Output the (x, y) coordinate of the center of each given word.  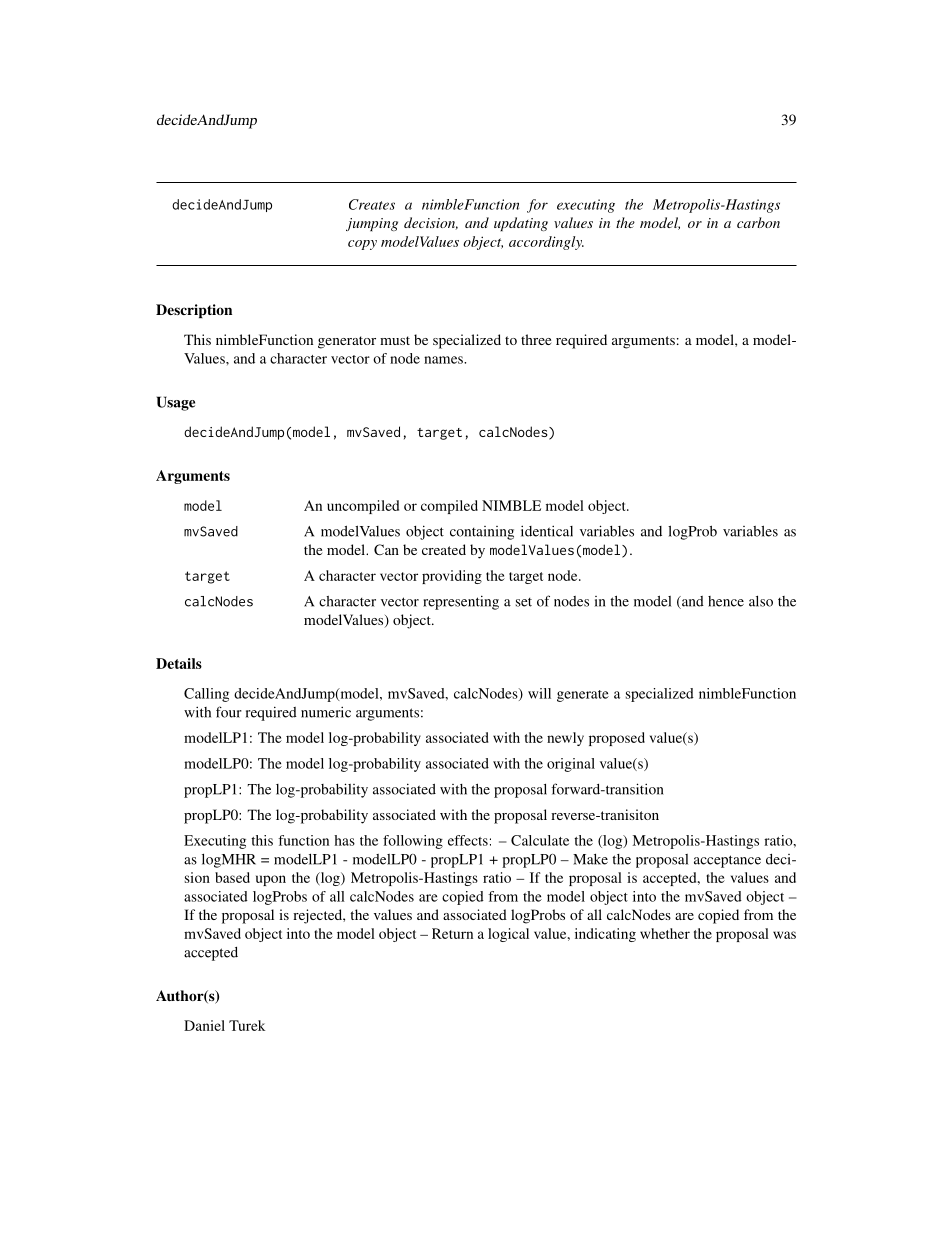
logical (508, 935)
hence (726, 601)
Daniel (204, 1025)
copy (362, 245)
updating (521, 224)
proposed (617, 739)
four (229, 712)
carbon (758, 222)
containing (482, 533)
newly (565, 739)
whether (665, 933)
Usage (176, 403)
